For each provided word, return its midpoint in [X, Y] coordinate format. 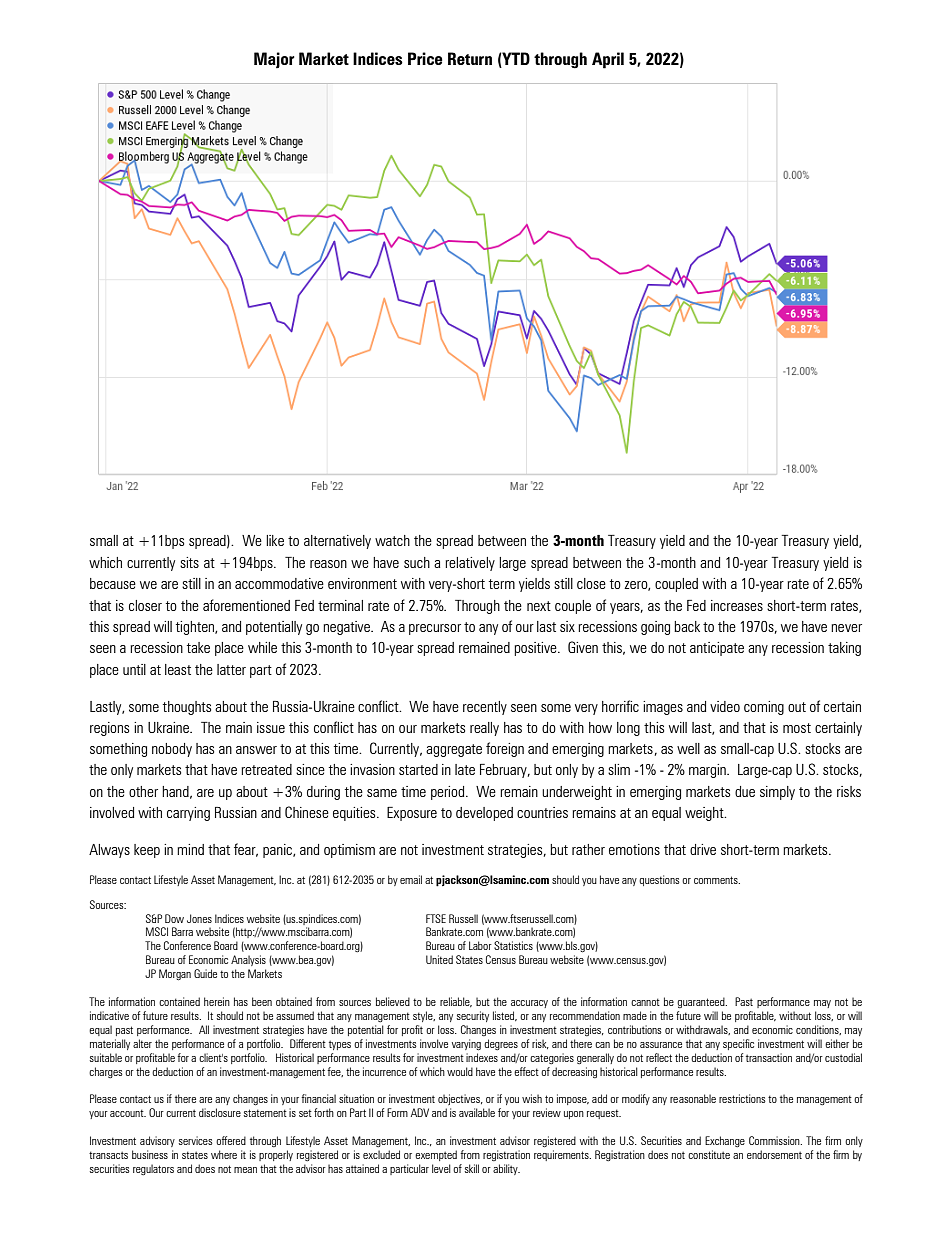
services [196, 1140]
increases [737, 605]
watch [392, 540]
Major [274, 60]
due [745, 791]
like [275, 540]
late [465, 769]
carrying [188, 814]
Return [470, 58]
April [608, 60]
